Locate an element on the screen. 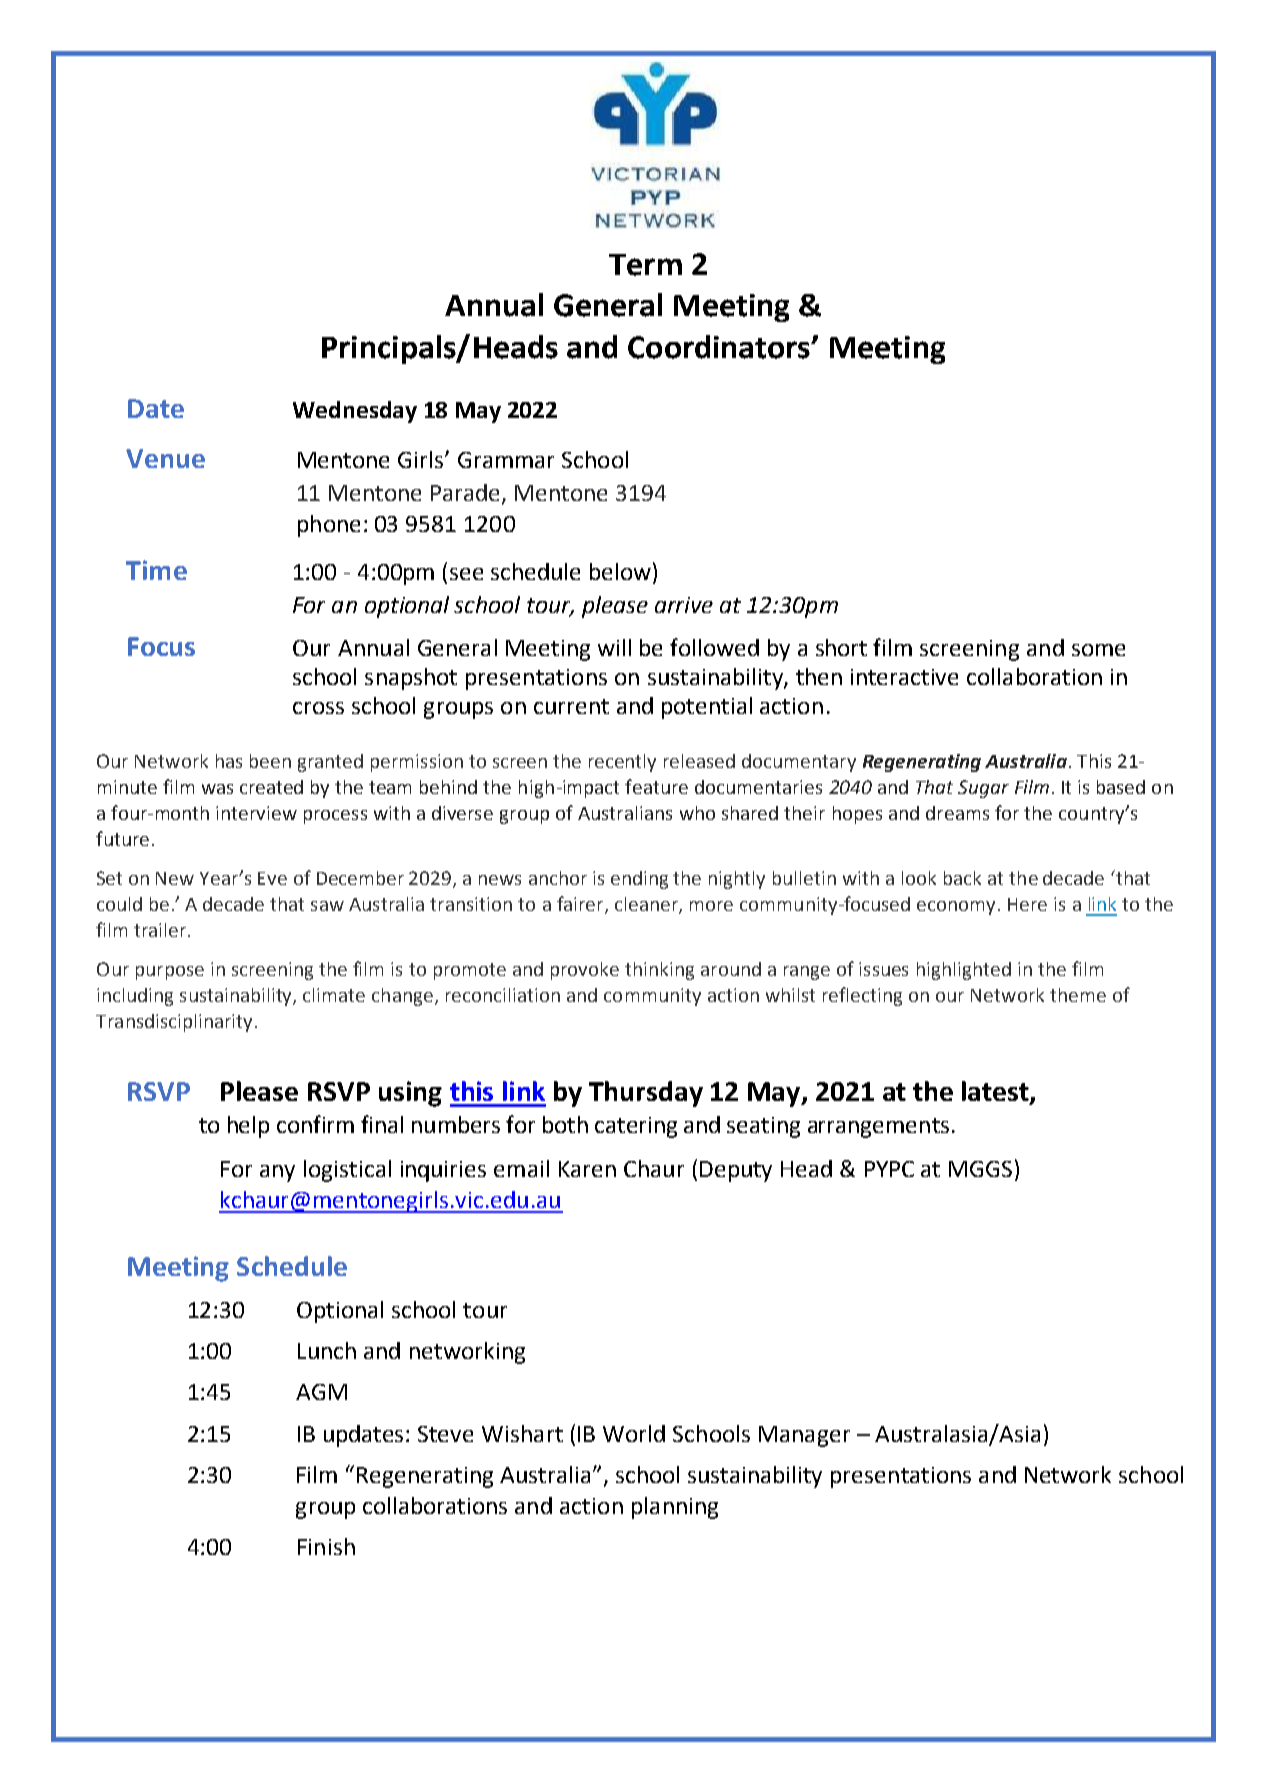 This screenshot has height=1792, width=1266. purpose is located at coordinates (170, 973).
